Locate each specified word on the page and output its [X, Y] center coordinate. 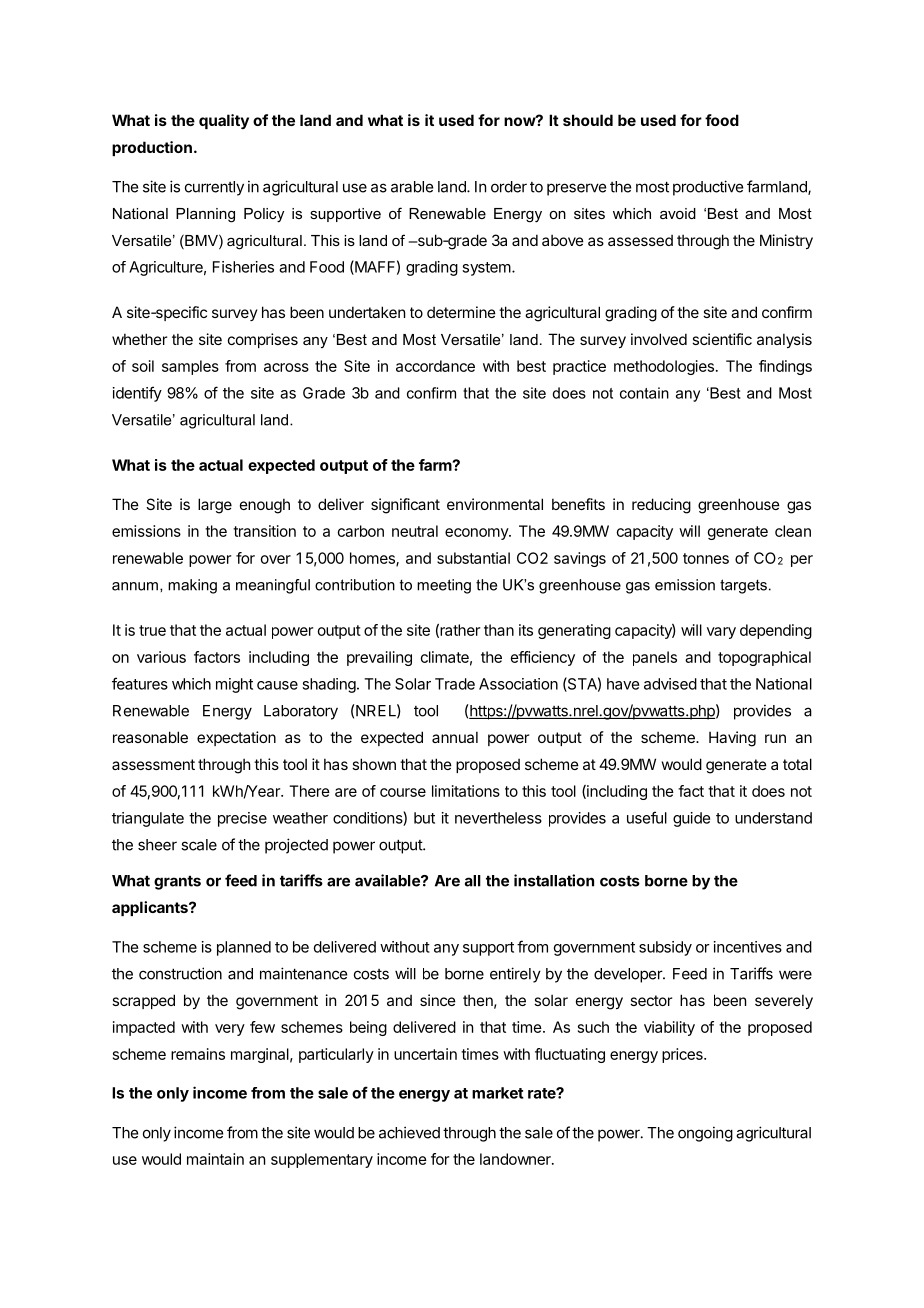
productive [708, 188]
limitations [466, 791]
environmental [495, 504]
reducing [661, 506]
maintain [215, 1159]
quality [224, 121]
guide [691, 819]
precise [242, 819]
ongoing [705, 1134]
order [509, 187]
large [215, 506]
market [498, 1093]
